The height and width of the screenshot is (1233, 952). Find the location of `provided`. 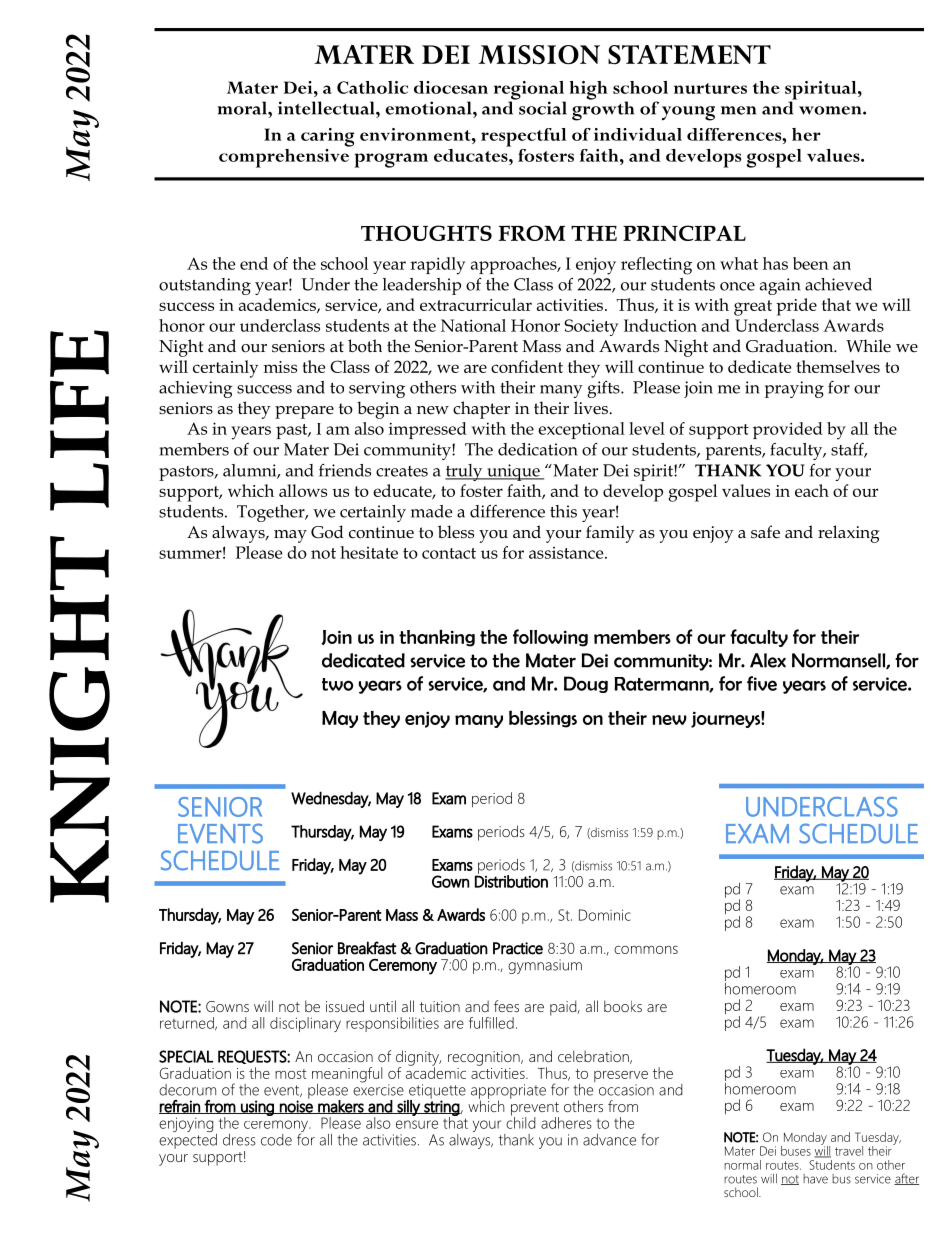

provided is located at coordinates (788, 430).
